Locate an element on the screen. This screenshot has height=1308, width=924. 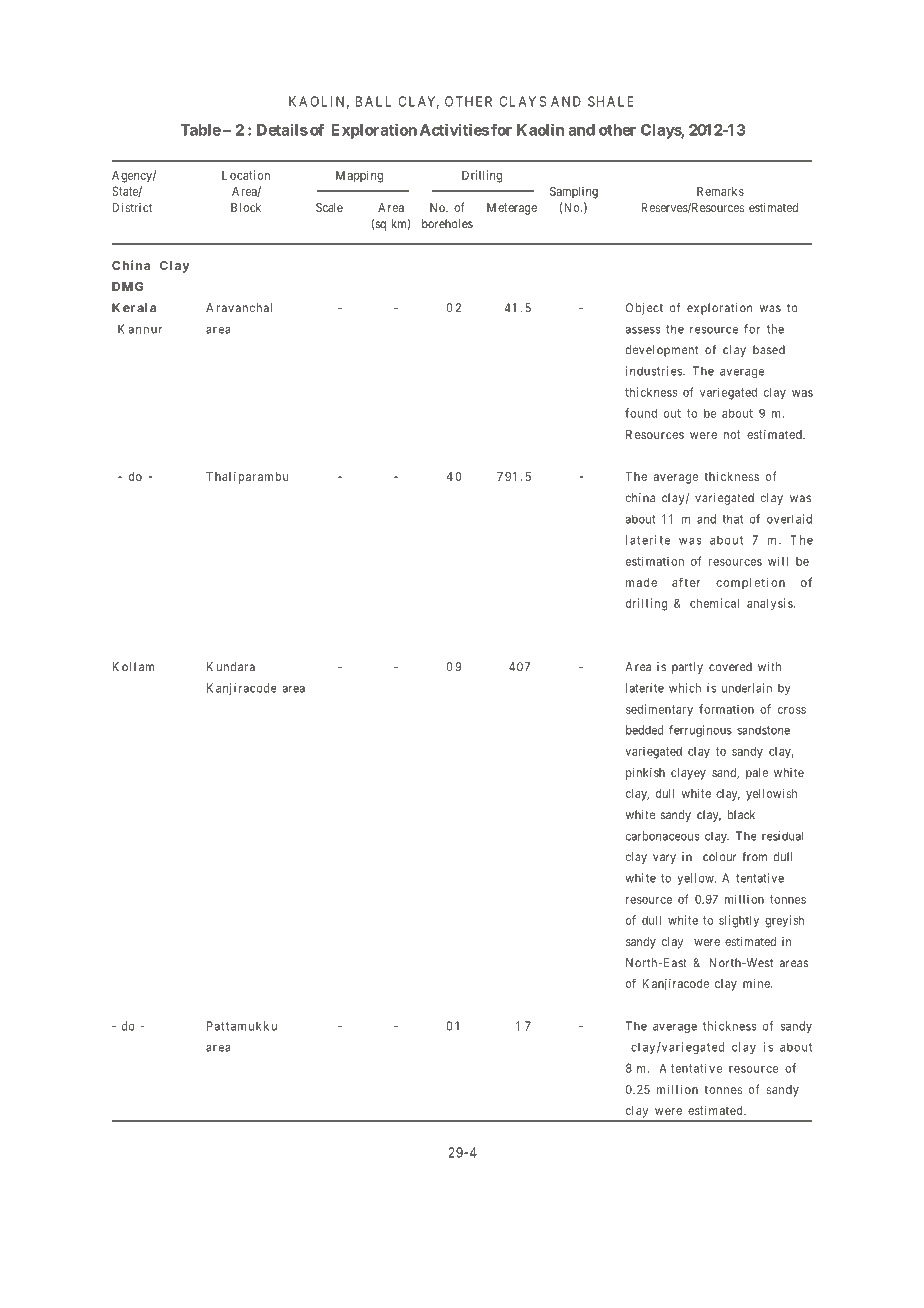
Remarks is located at coordinates (720, 191).
